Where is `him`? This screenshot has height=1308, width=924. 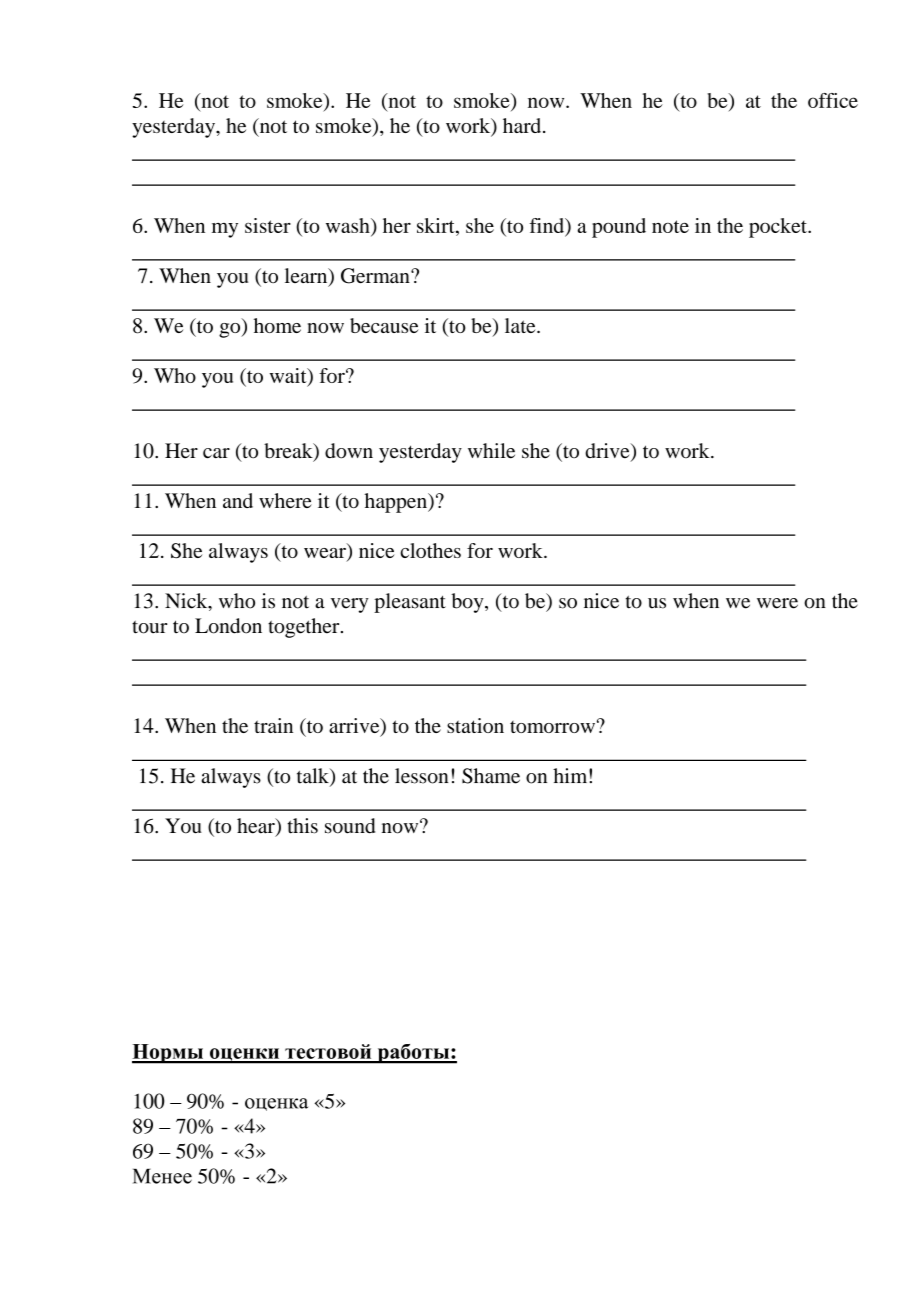
him is located at coordinates (571, 775).
